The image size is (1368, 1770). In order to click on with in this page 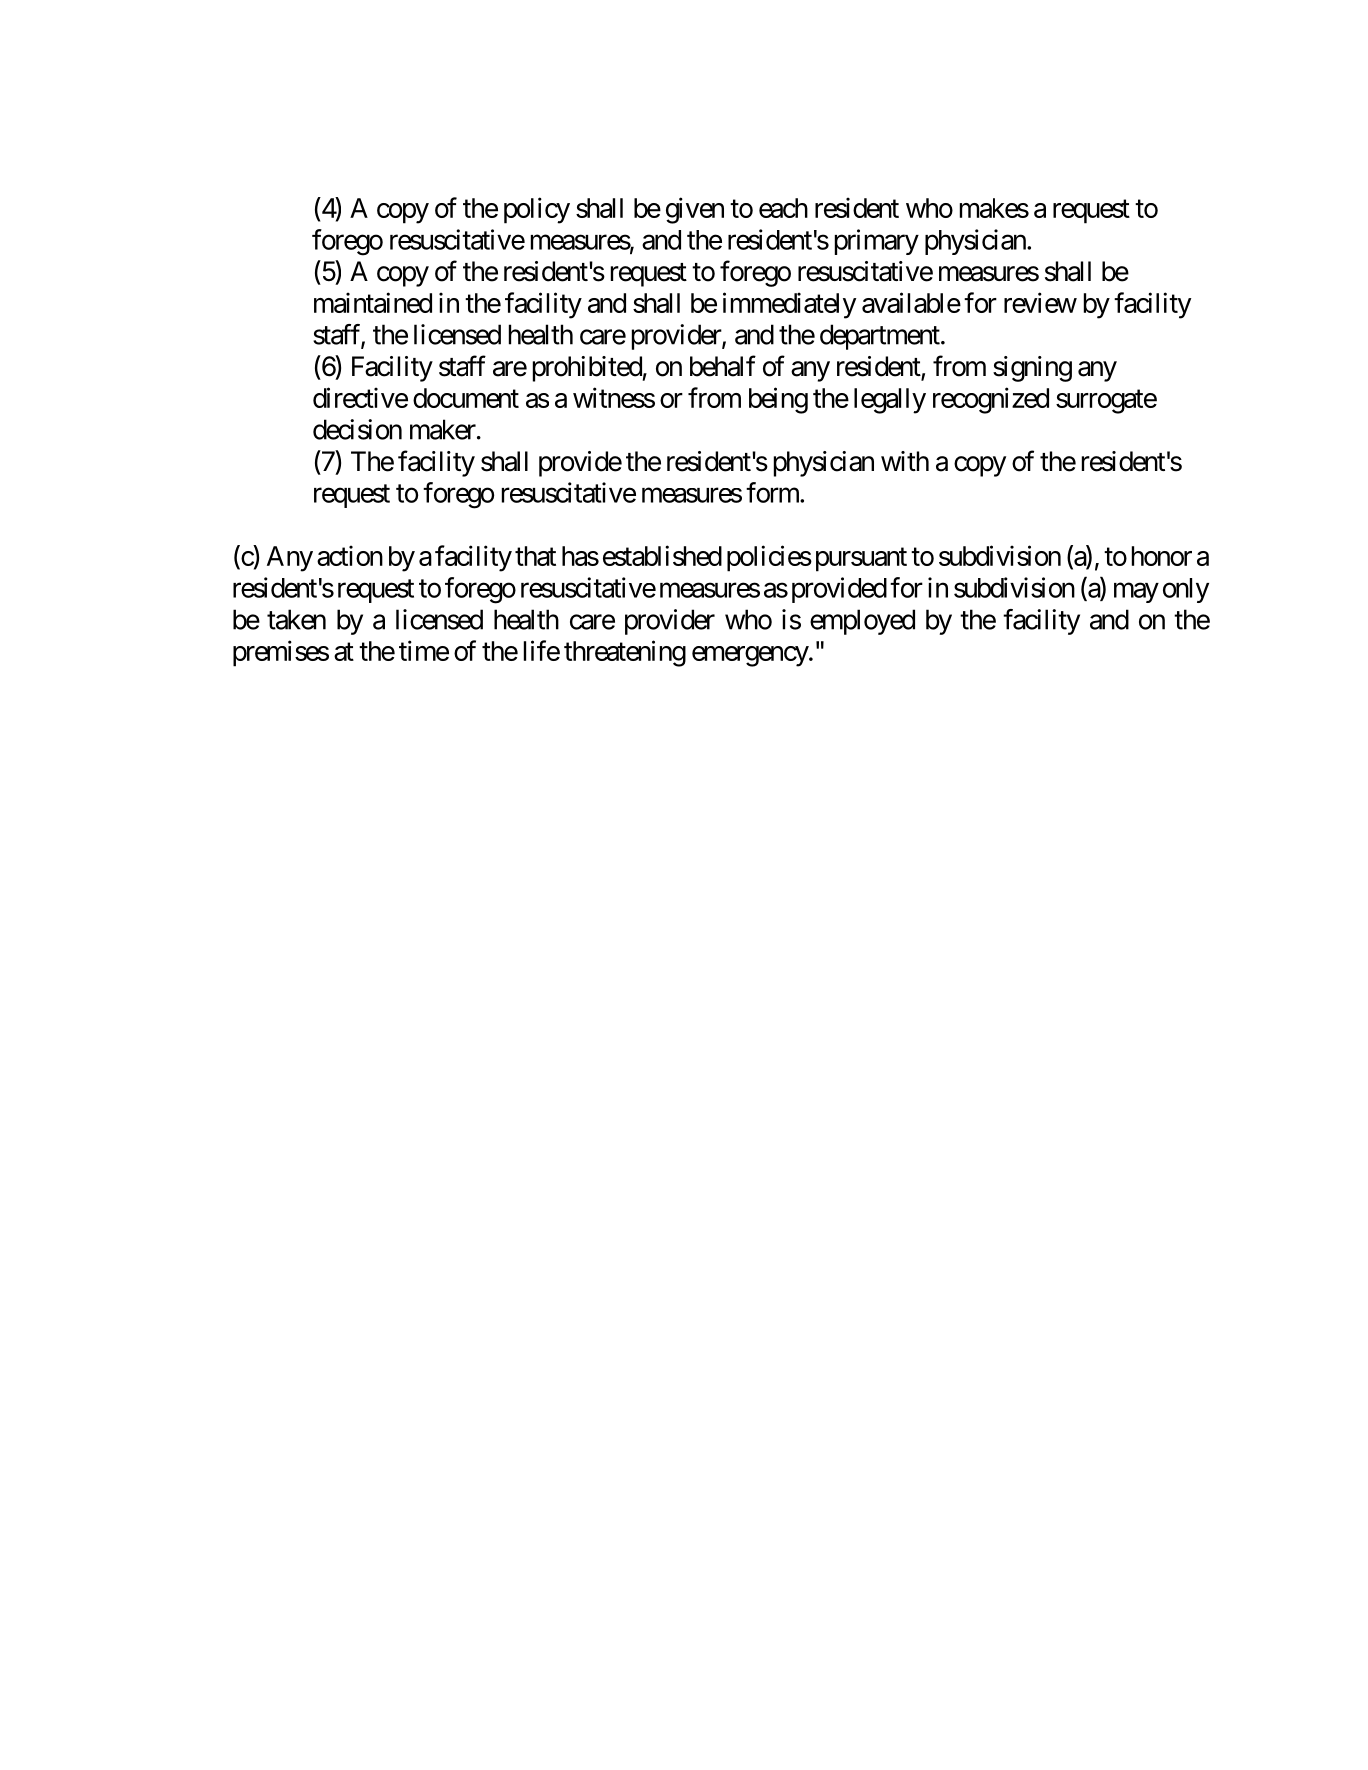, I will do `click(905, 461)`.
